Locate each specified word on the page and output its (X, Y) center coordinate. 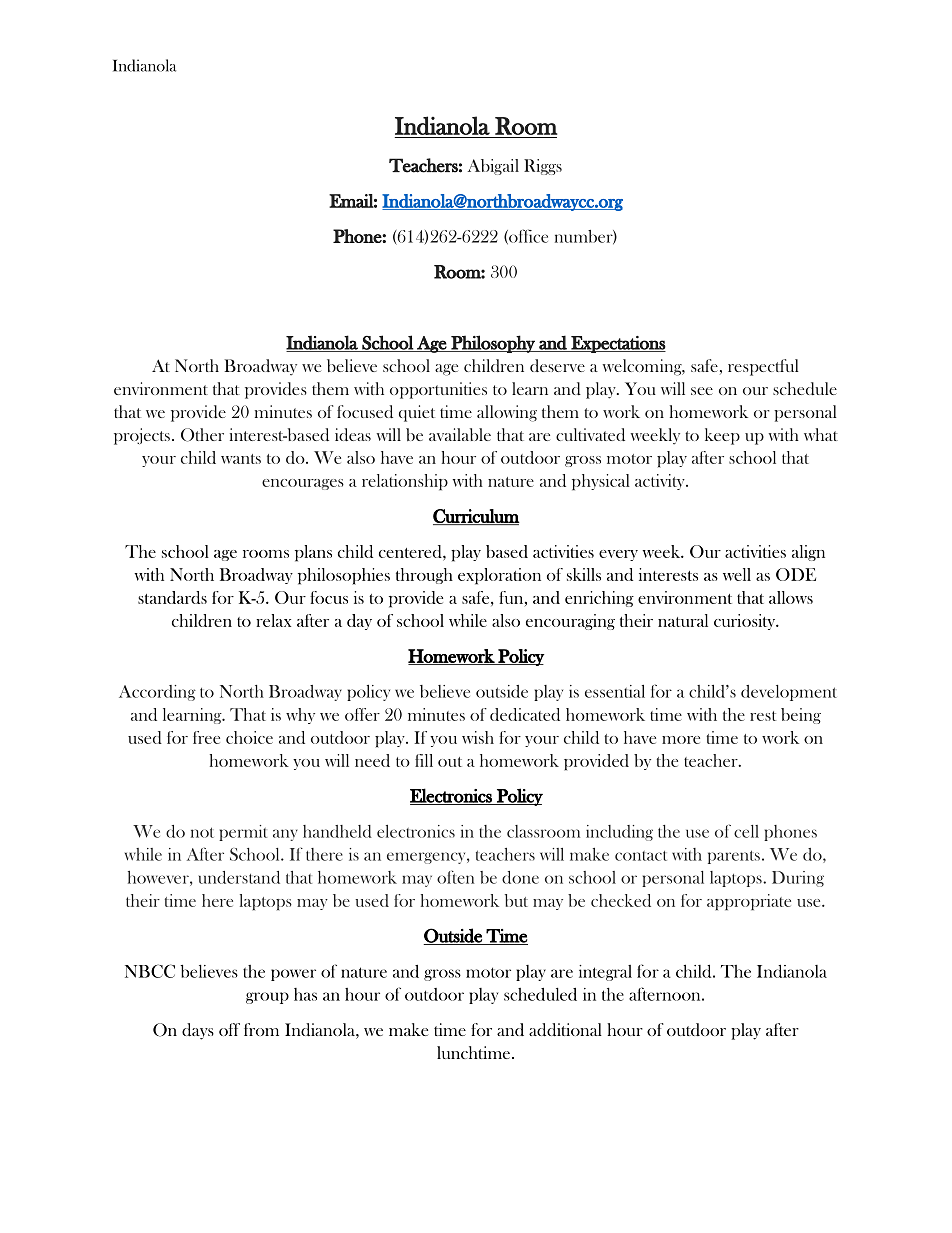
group (267, 998)
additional (565, 1030)
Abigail (493, 167)
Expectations (617, 344)
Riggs (543, 167)
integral (605, 973)
